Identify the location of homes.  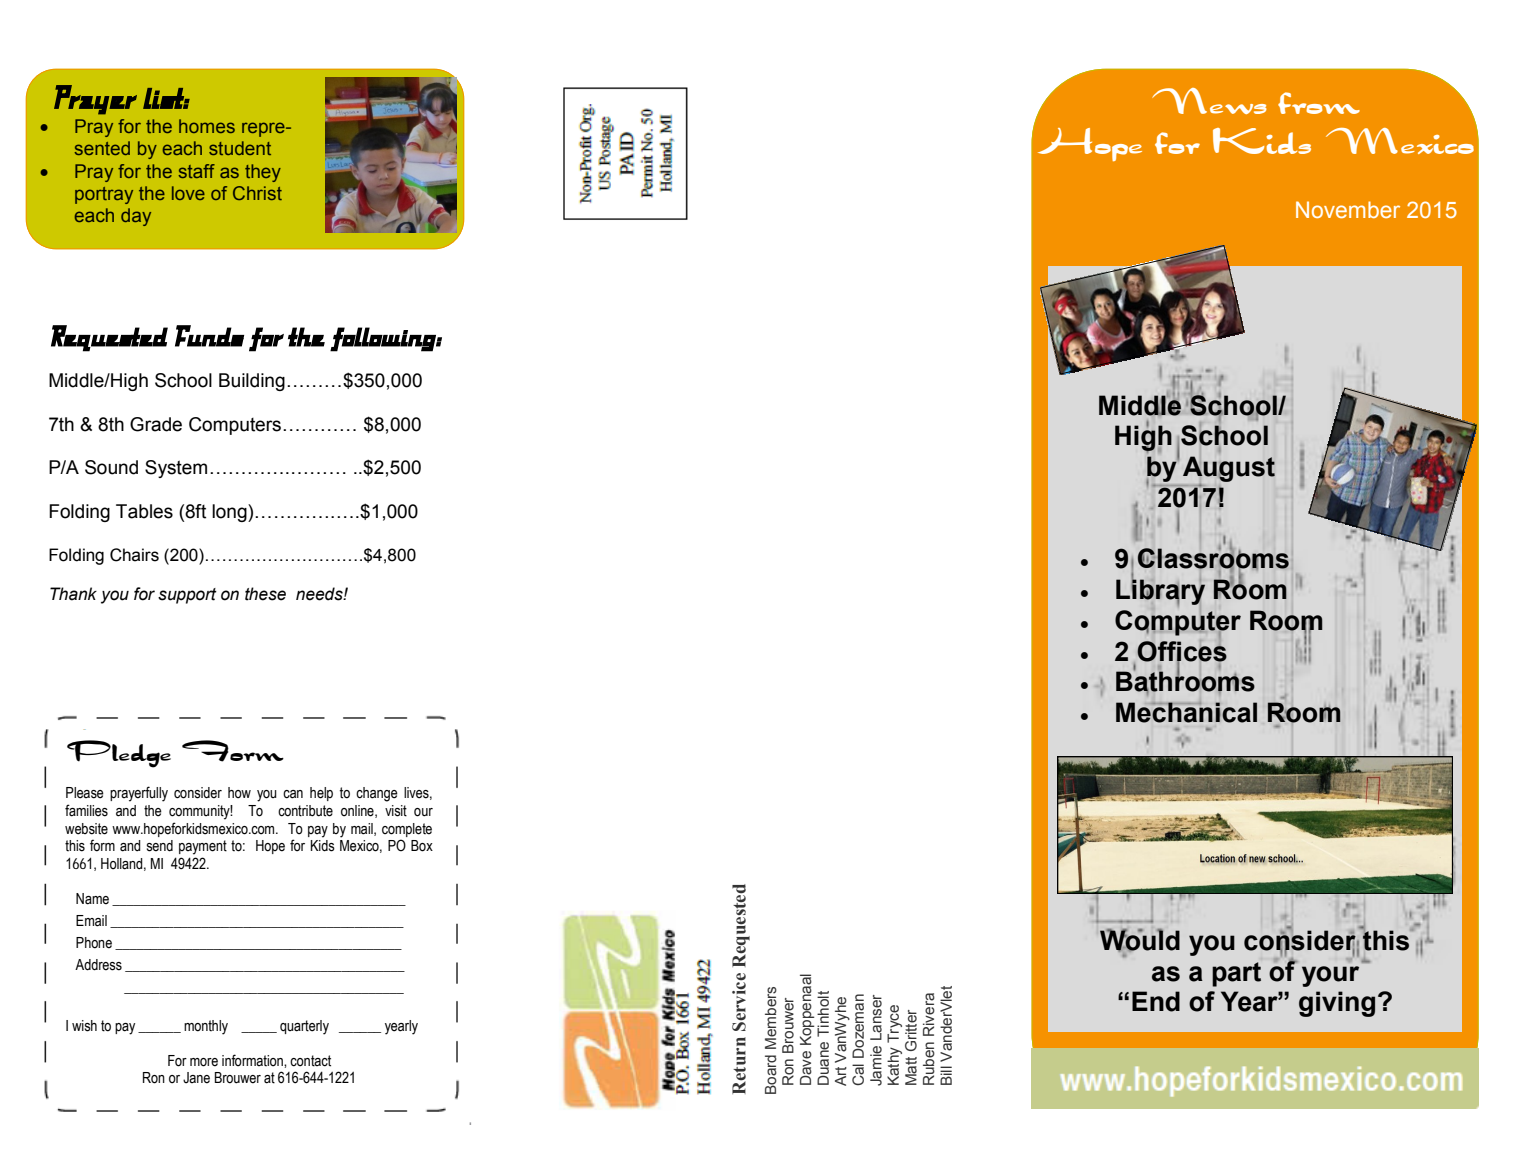
(207, 126).
